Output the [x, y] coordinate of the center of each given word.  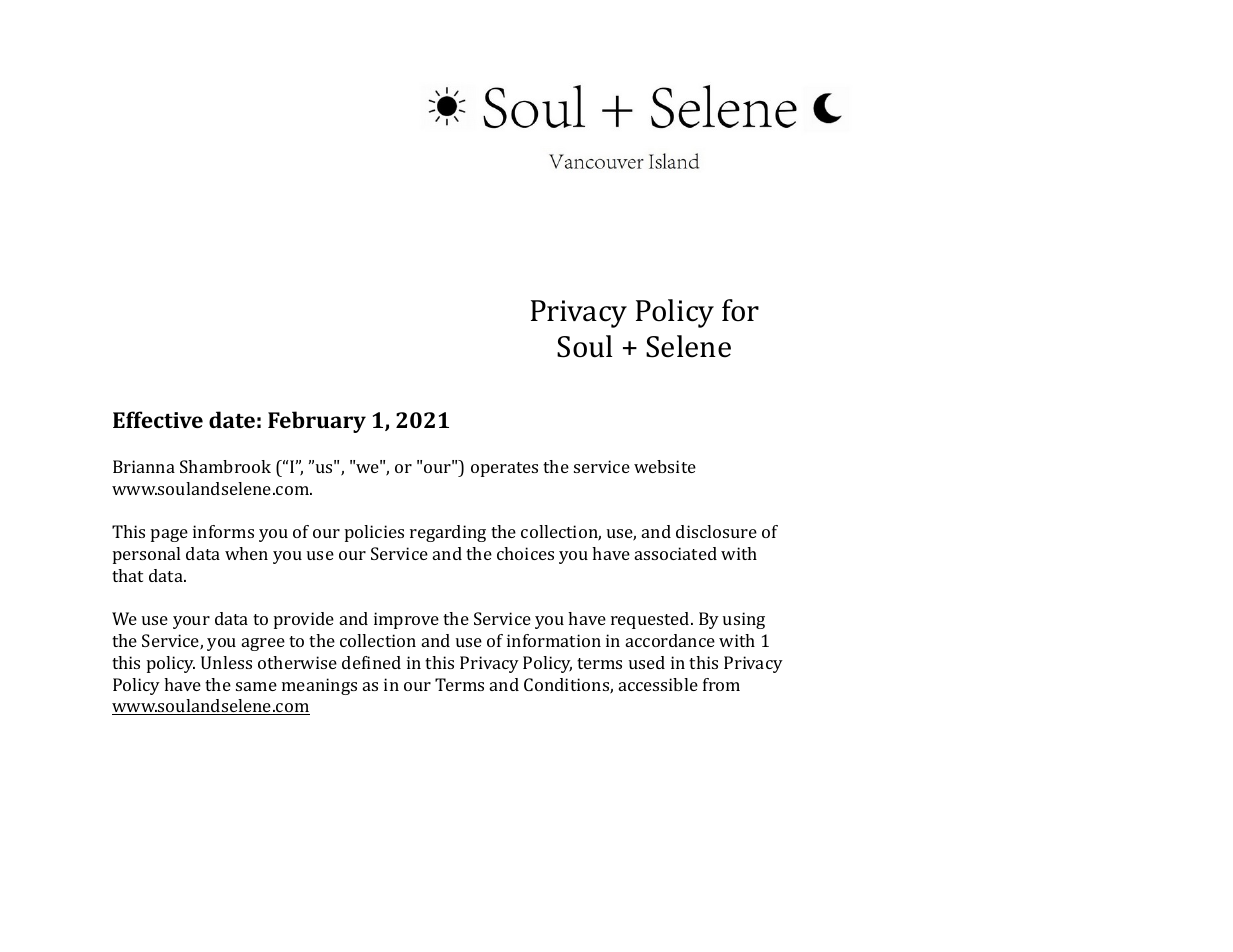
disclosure [716, 531]
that [127, 575]
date [232, 419]
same [256, 686]
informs [223, 531]
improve [406, 620]
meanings [319, 686]
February [317, 422]
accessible [658, 684]
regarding [448, 533]
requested [651, 620]
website [665, 466]
